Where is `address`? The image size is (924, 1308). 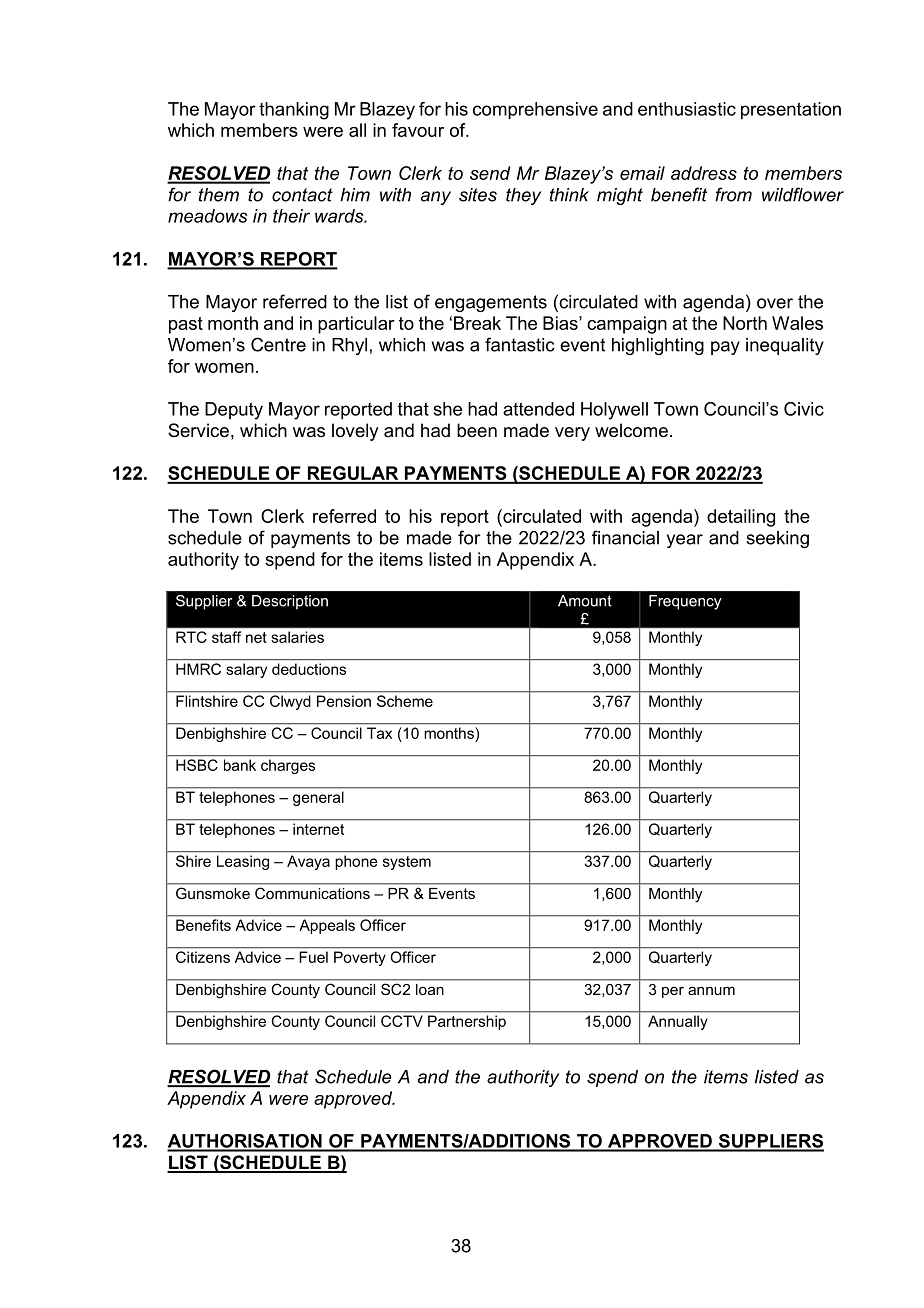
address is located at coordinates (704, 173).
